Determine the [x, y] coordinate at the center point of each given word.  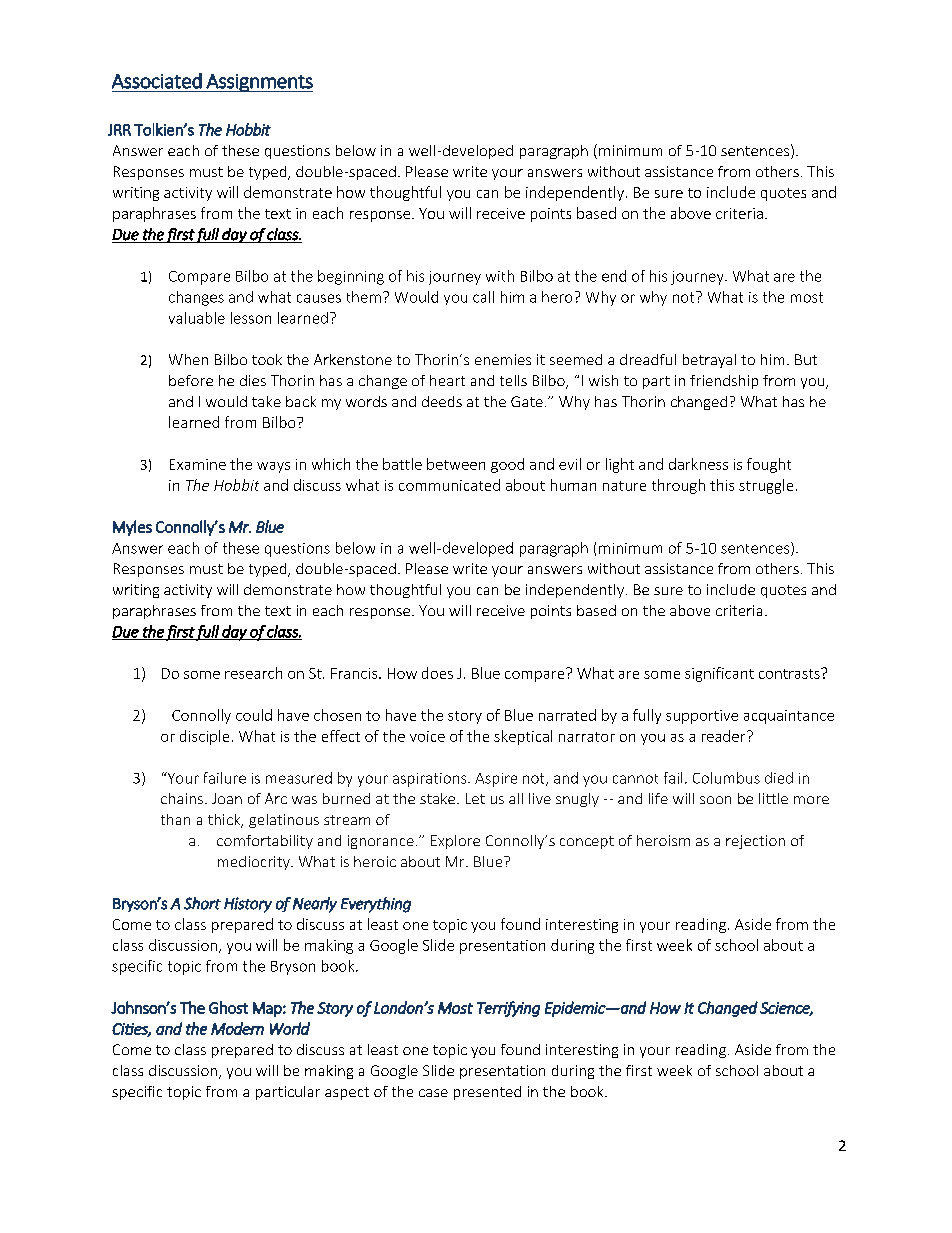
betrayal [709, 361]
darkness [698, 464]
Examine [198, 464]
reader [725, 736]
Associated [157, 81]
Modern [237, 1028]
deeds [442, 401]
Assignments [258, 83]
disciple [204, 737]
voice [427, 736]
